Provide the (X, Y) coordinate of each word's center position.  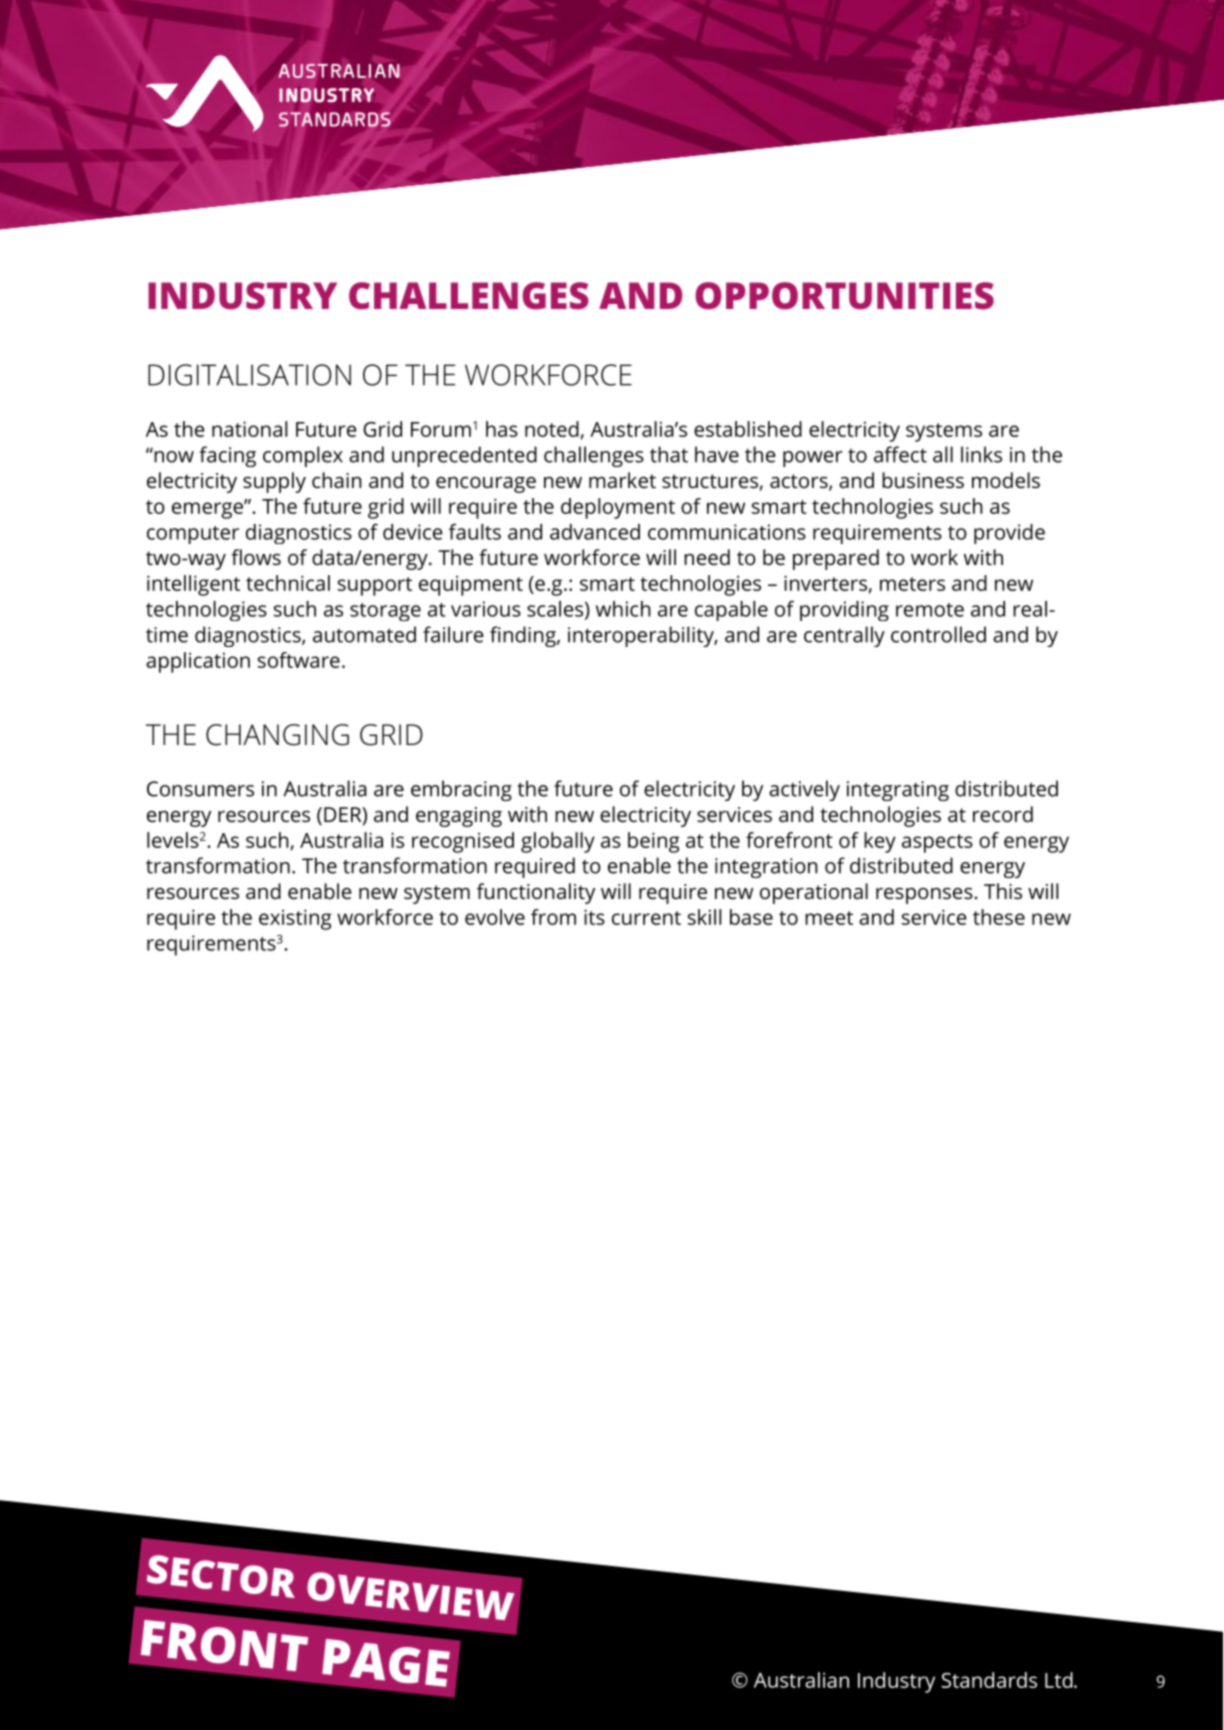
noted (552, 429)
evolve (495, 917)
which (623, 609)
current (646, 918)
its (594, 917)
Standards (989, 1680)
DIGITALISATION (249, 375)
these (999, 917)
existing (295, 919)
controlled (938, 634)
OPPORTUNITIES (844, 296)
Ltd (1060, 1680)
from (553, 917)
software (299, 660)
